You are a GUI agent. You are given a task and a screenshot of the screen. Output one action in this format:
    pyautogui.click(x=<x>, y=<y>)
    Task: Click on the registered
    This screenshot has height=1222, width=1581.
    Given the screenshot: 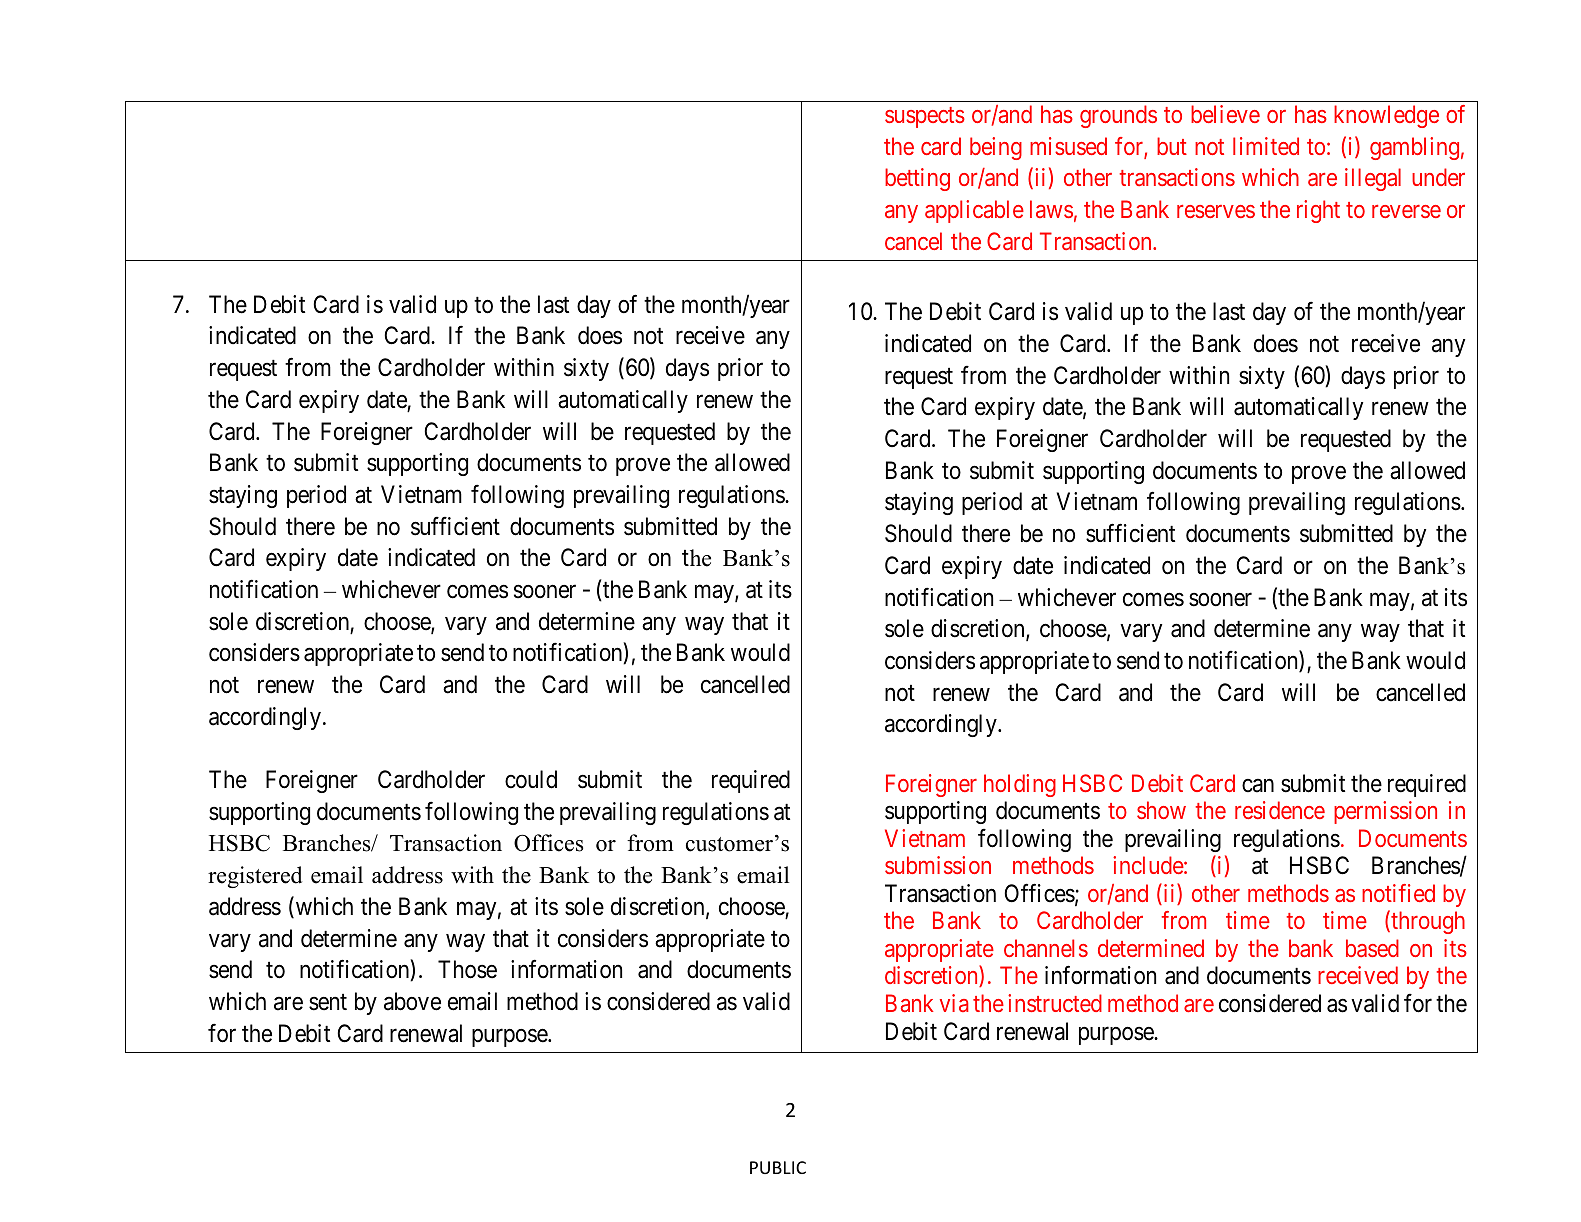 What is the action you would take?
    pyautogui.click(x=255, y=877)
